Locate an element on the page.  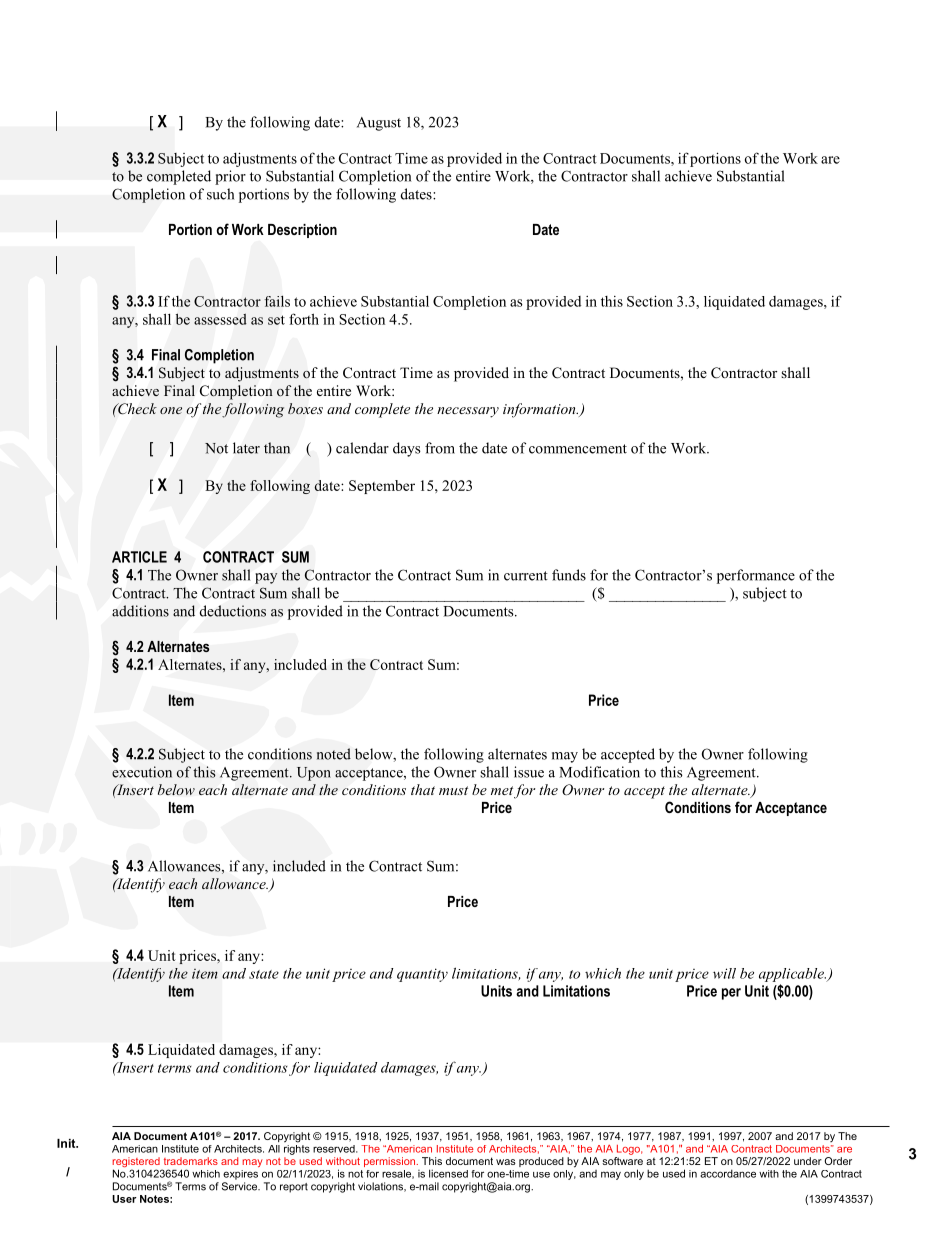
will is located at coordinates (724, 973).
